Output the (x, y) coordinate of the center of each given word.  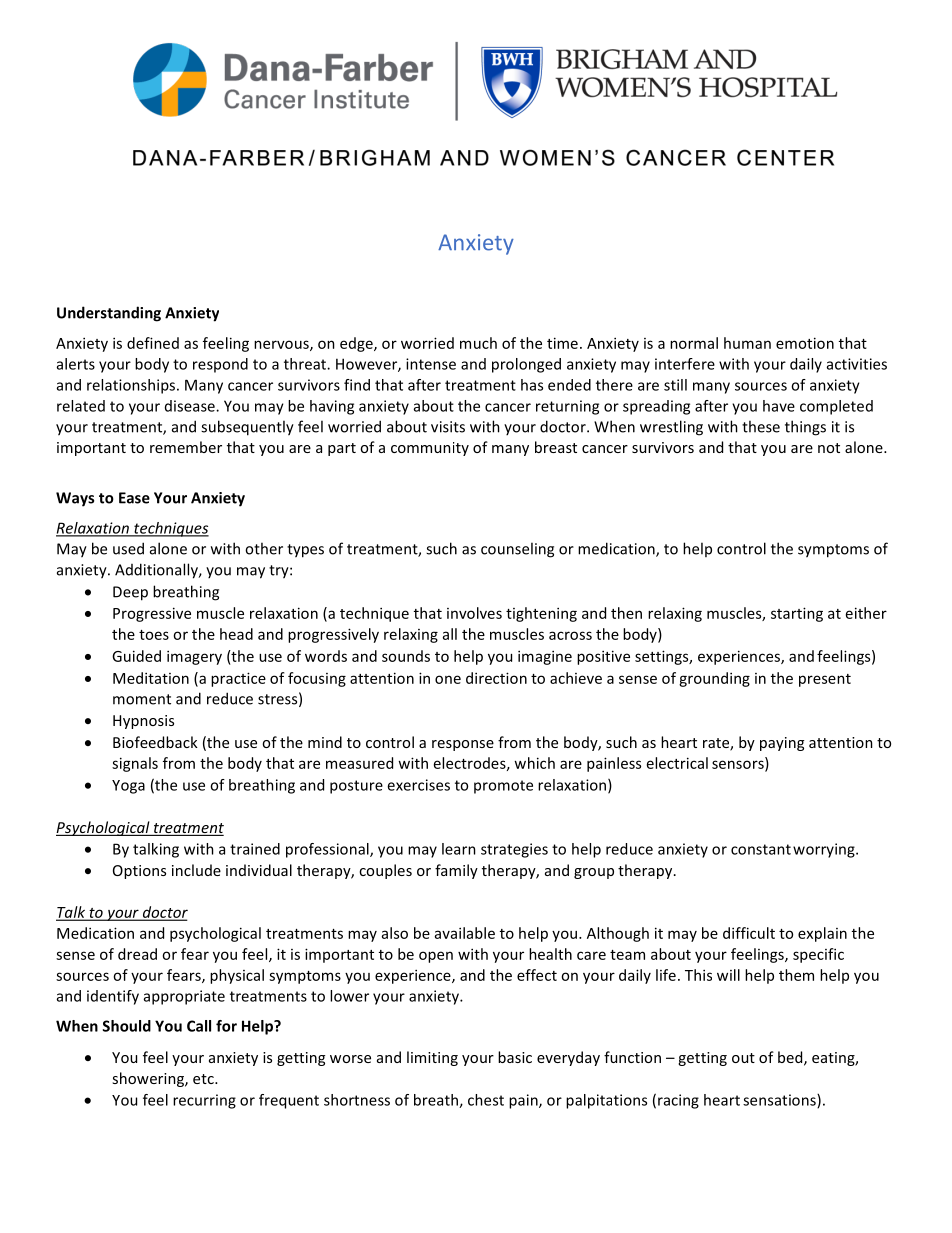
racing (678, 1101)
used (128, 548)
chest (486, 1100)
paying (782, 744)
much (478, 343)
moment (142, 699)
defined (153, 343)
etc (204, 1079)
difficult (749, 933)
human (747, 343)
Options (139, 872)
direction (496, 678)
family (456, 871)
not (829, 448)
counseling (517, 550)
